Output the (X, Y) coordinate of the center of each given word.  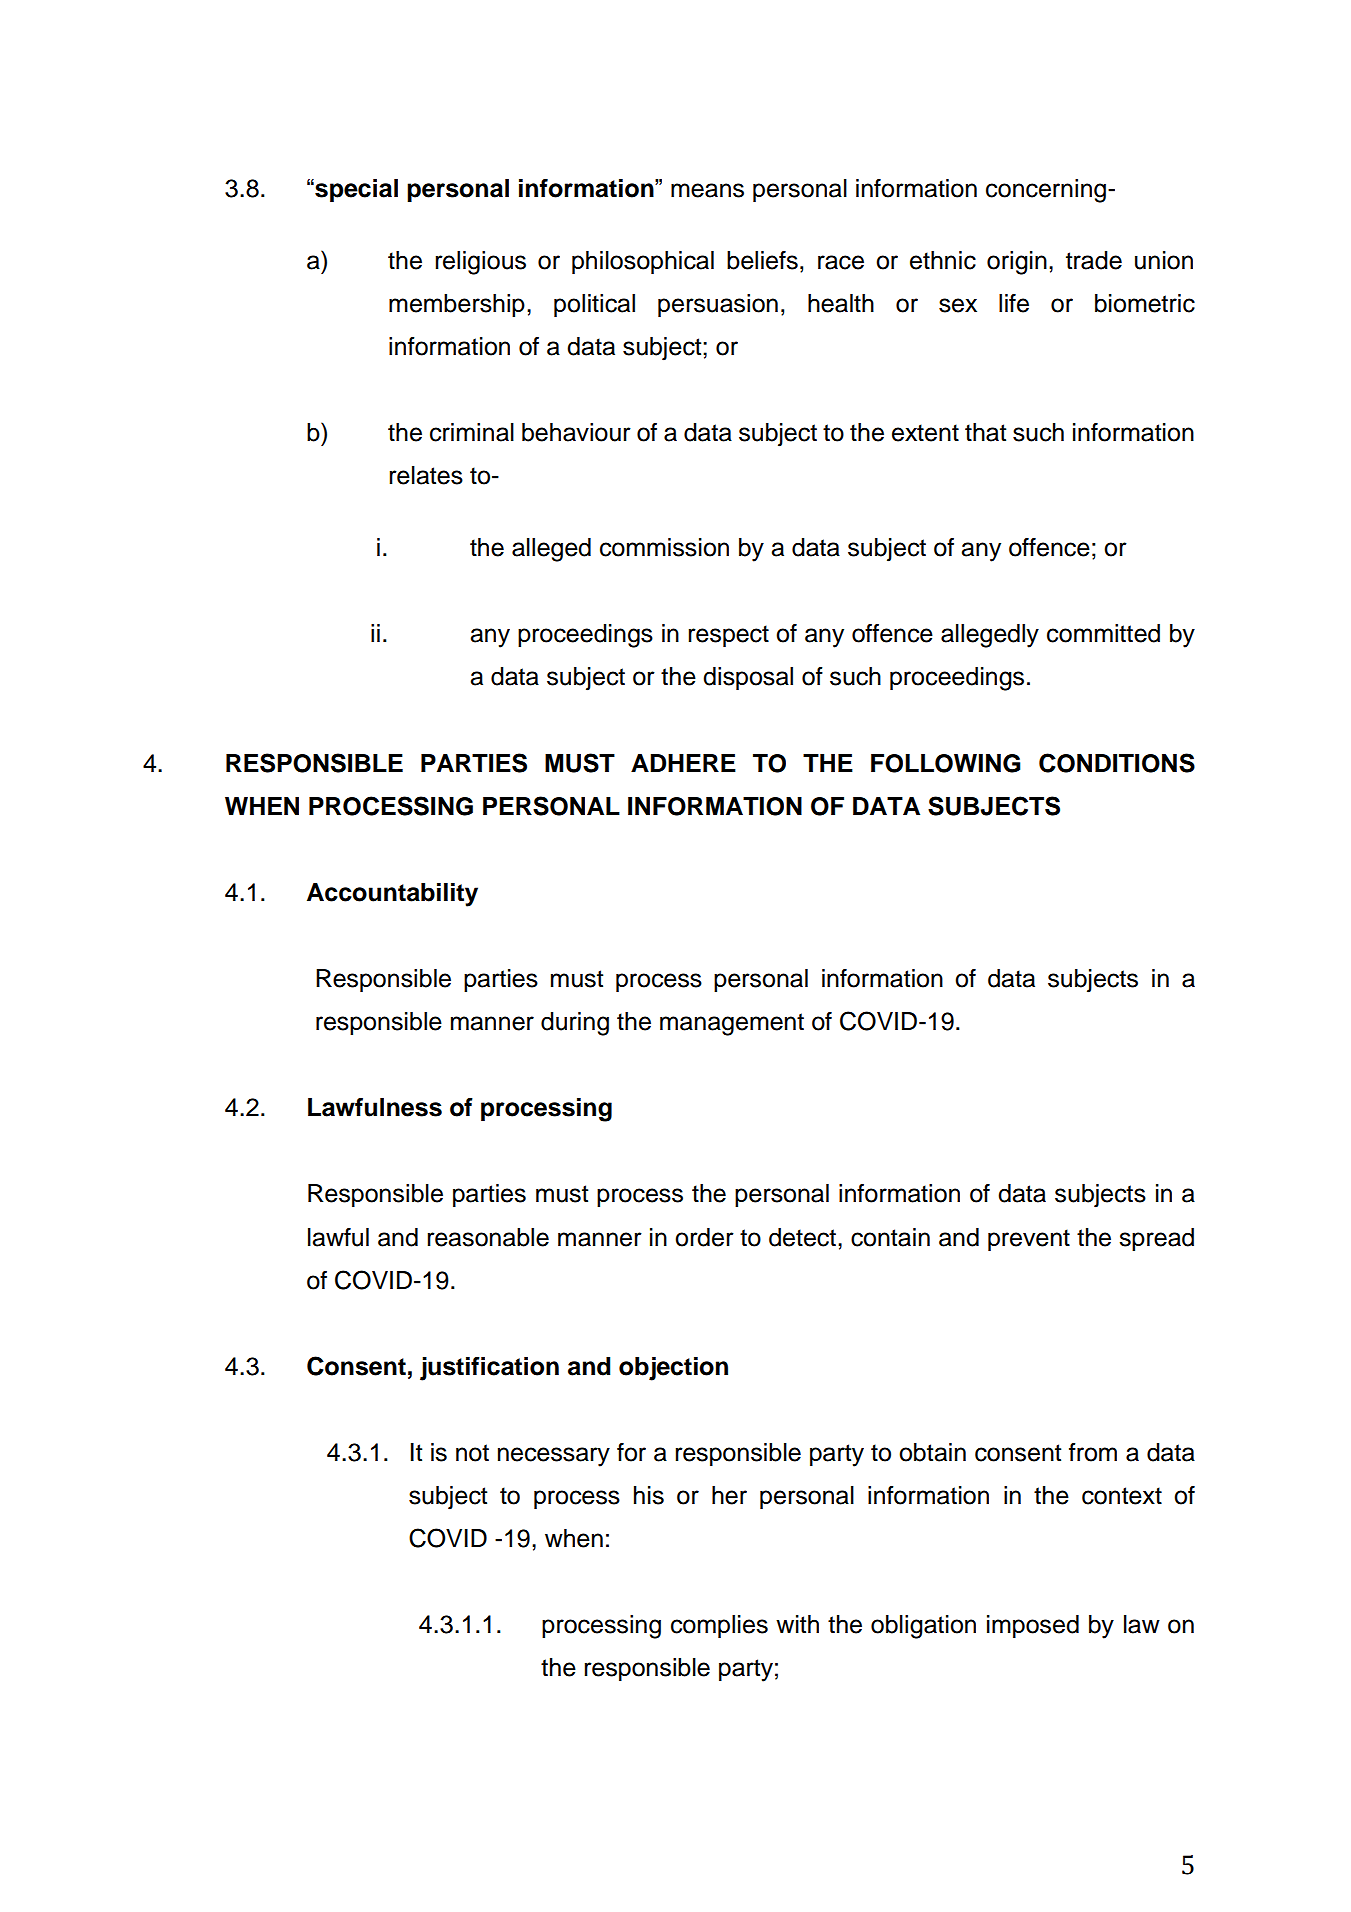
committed (1103, 633)
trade (1094, 260)
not (472, 1453)
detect (802, 1237)
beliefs (762, 260)
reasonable (488, 1237)
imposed (1033, 1626)
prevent (1029, 1240)
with (797, 1624)
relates (426, 475)
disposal (748, 678)
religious (480, 263)
